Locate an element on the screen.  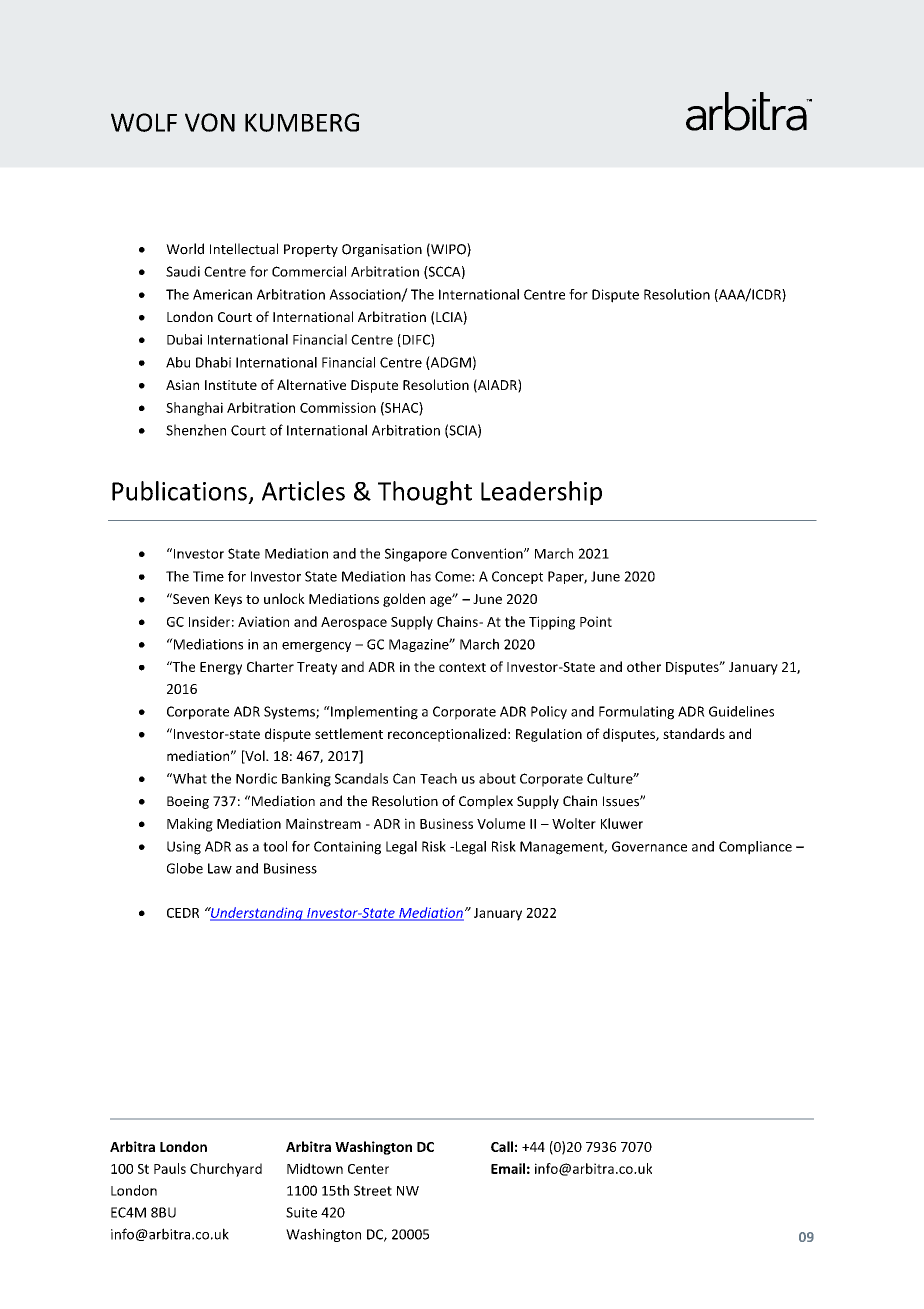
Shanghai is located at coordinates (194, 409).
